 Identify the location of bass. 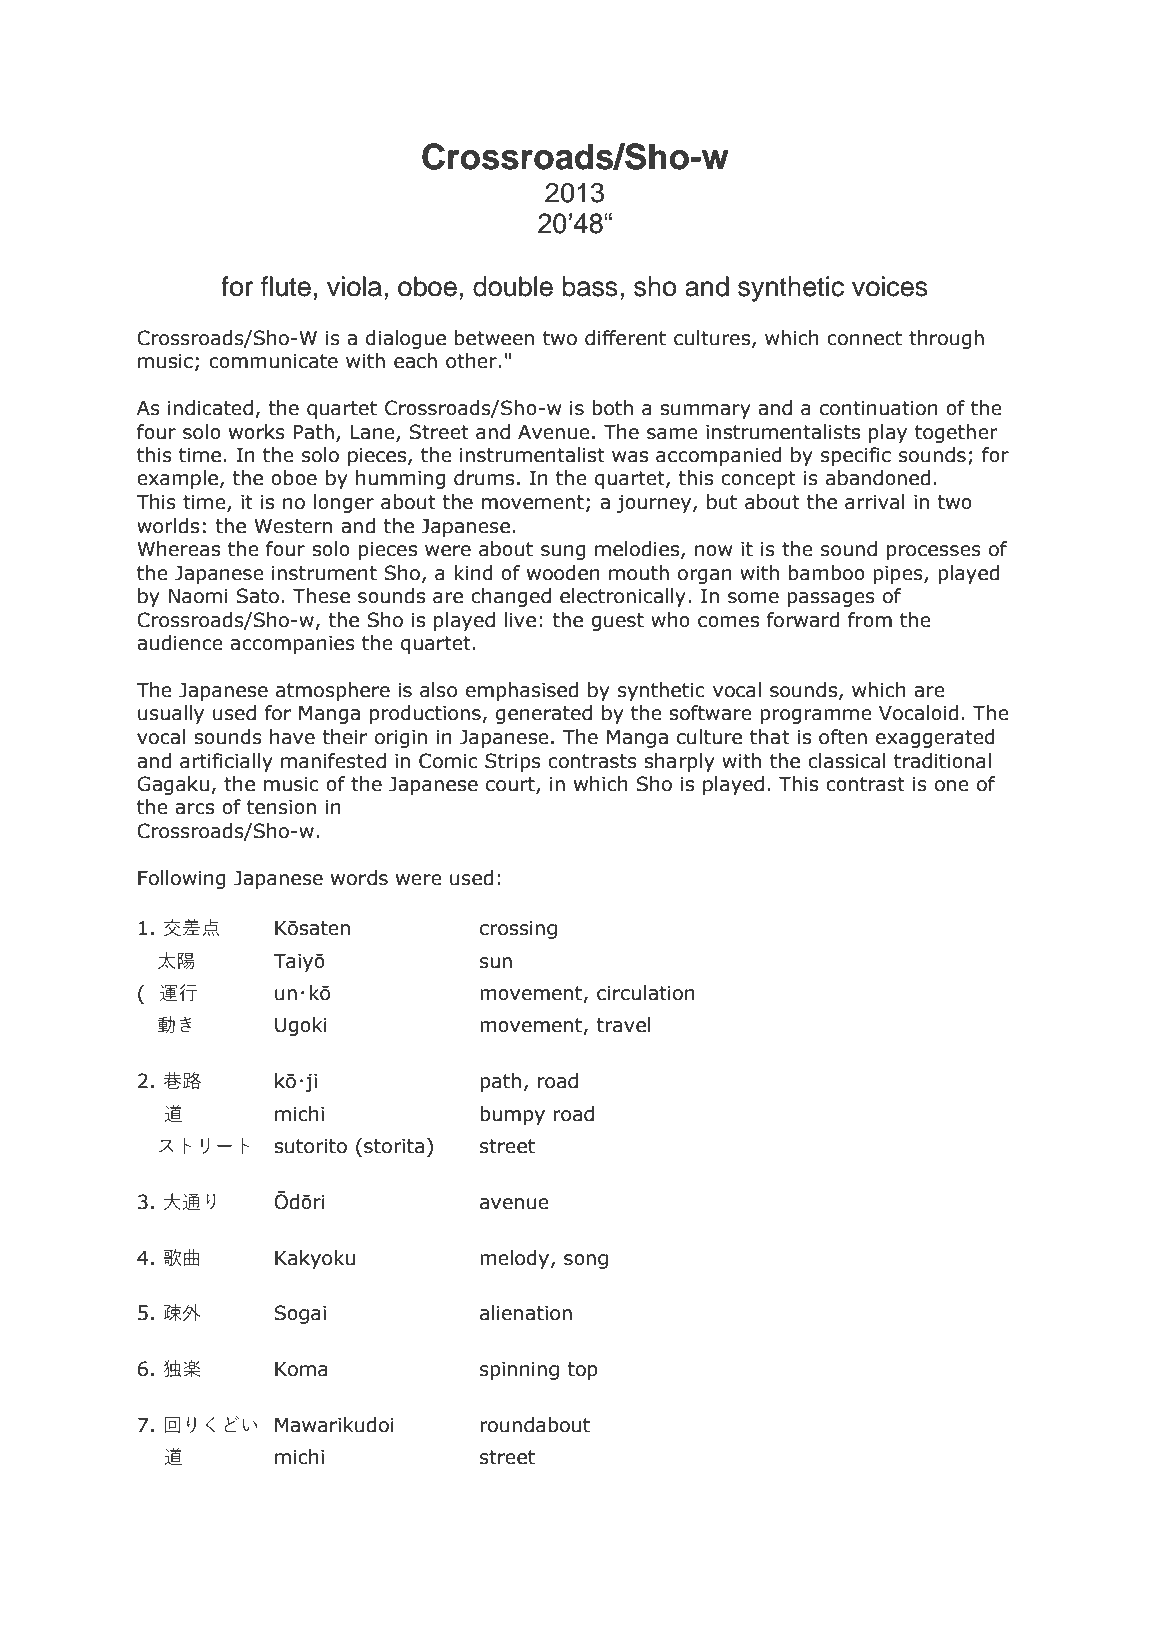
(590, 286).
